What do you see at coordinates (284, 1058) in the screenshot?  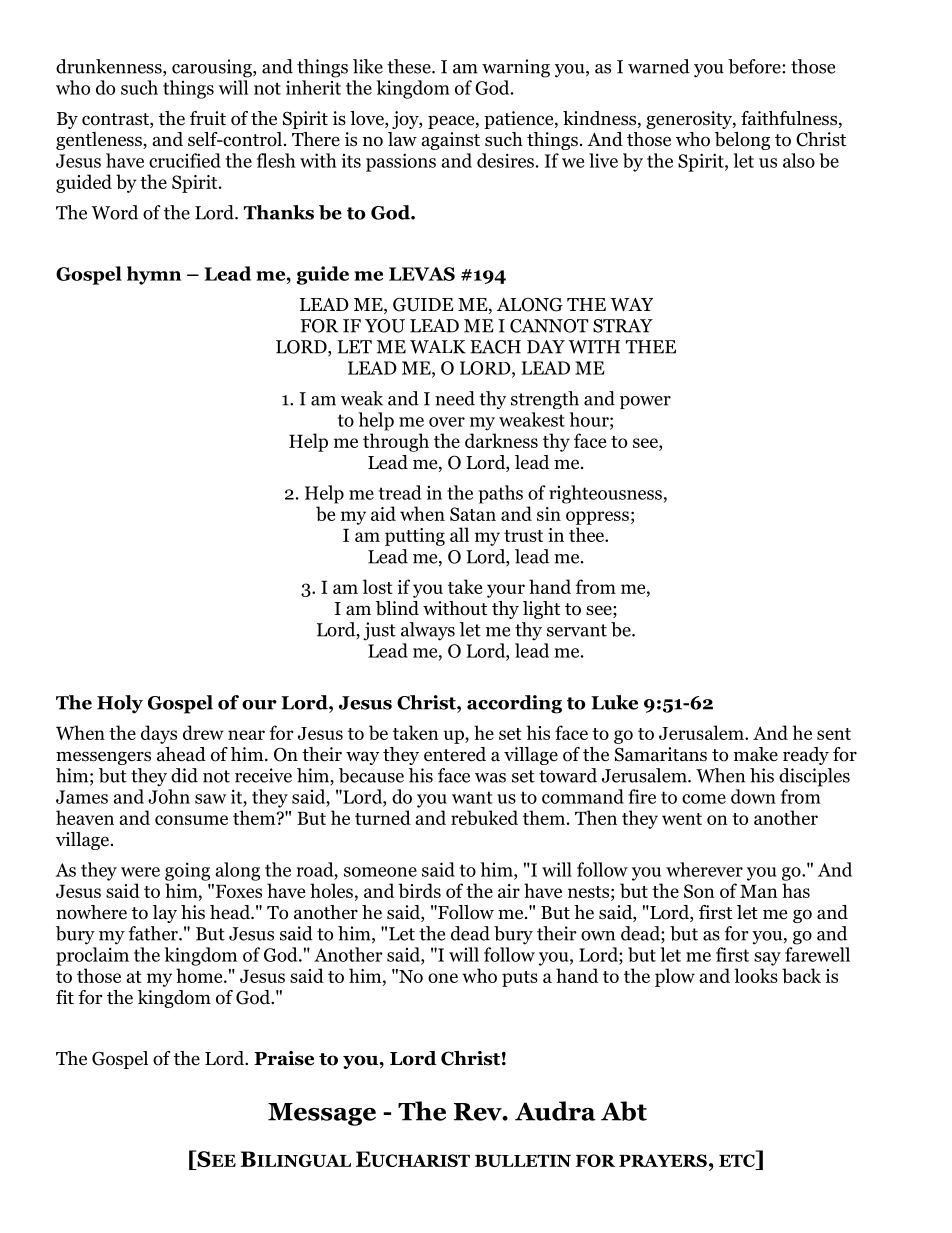 I see `Praise` at bounding box center [284, 1058].
